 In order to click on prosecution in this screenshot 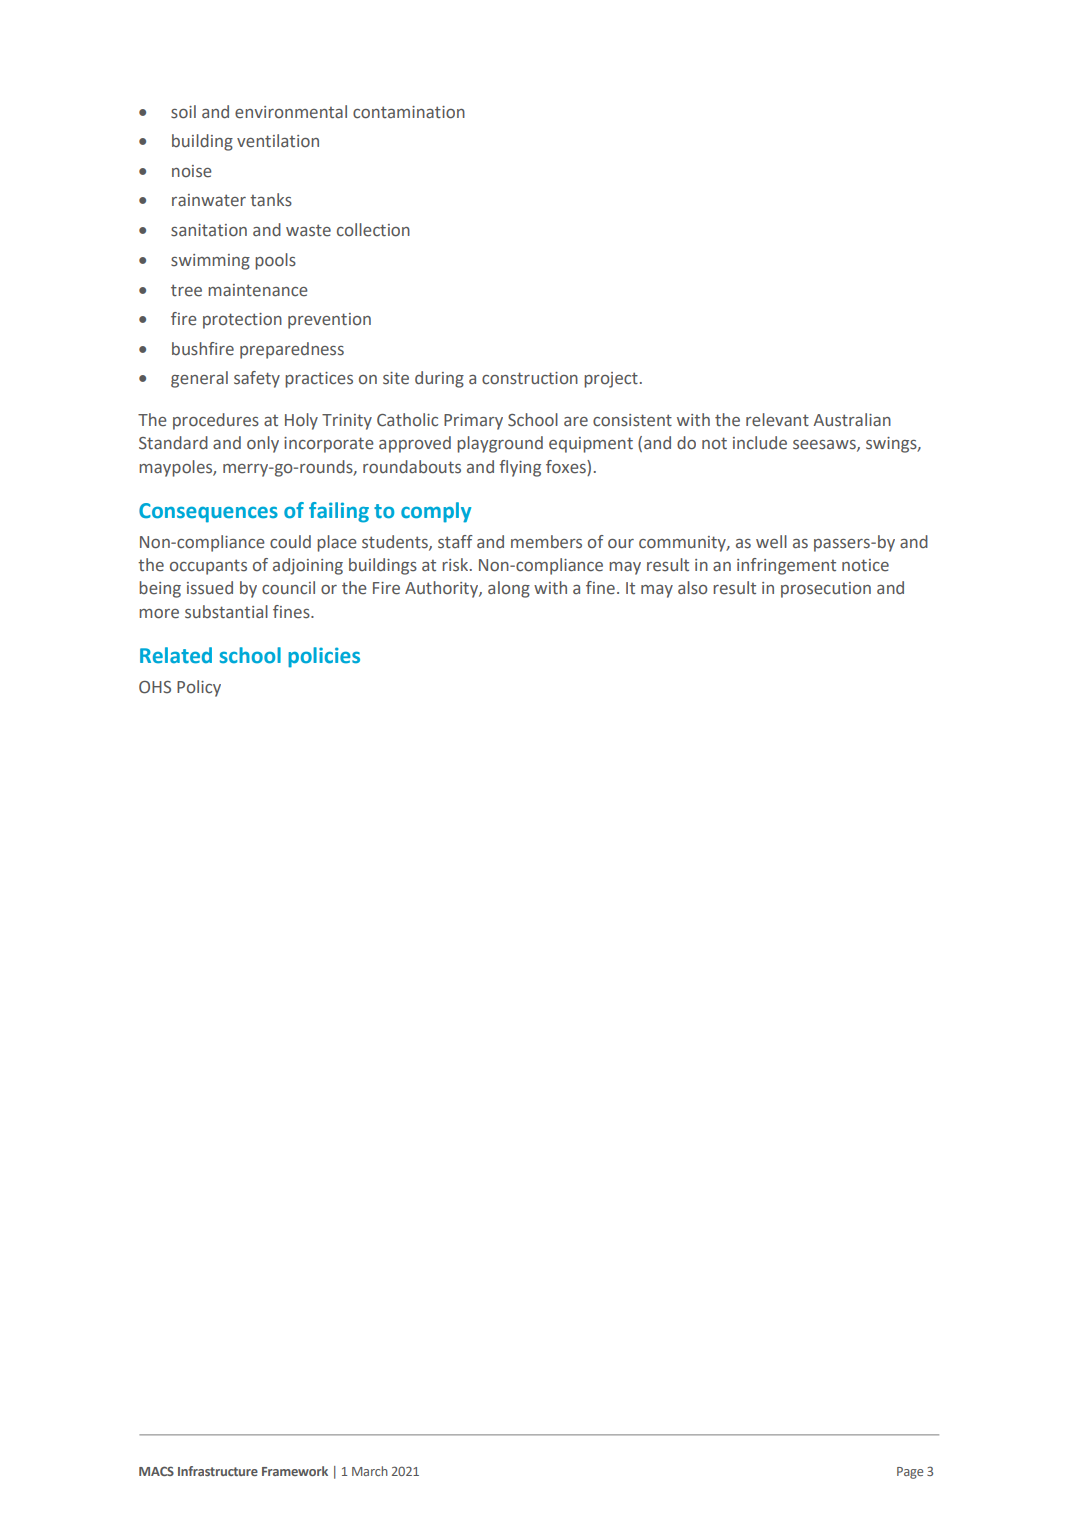, I will do `click(826, 590)`.
